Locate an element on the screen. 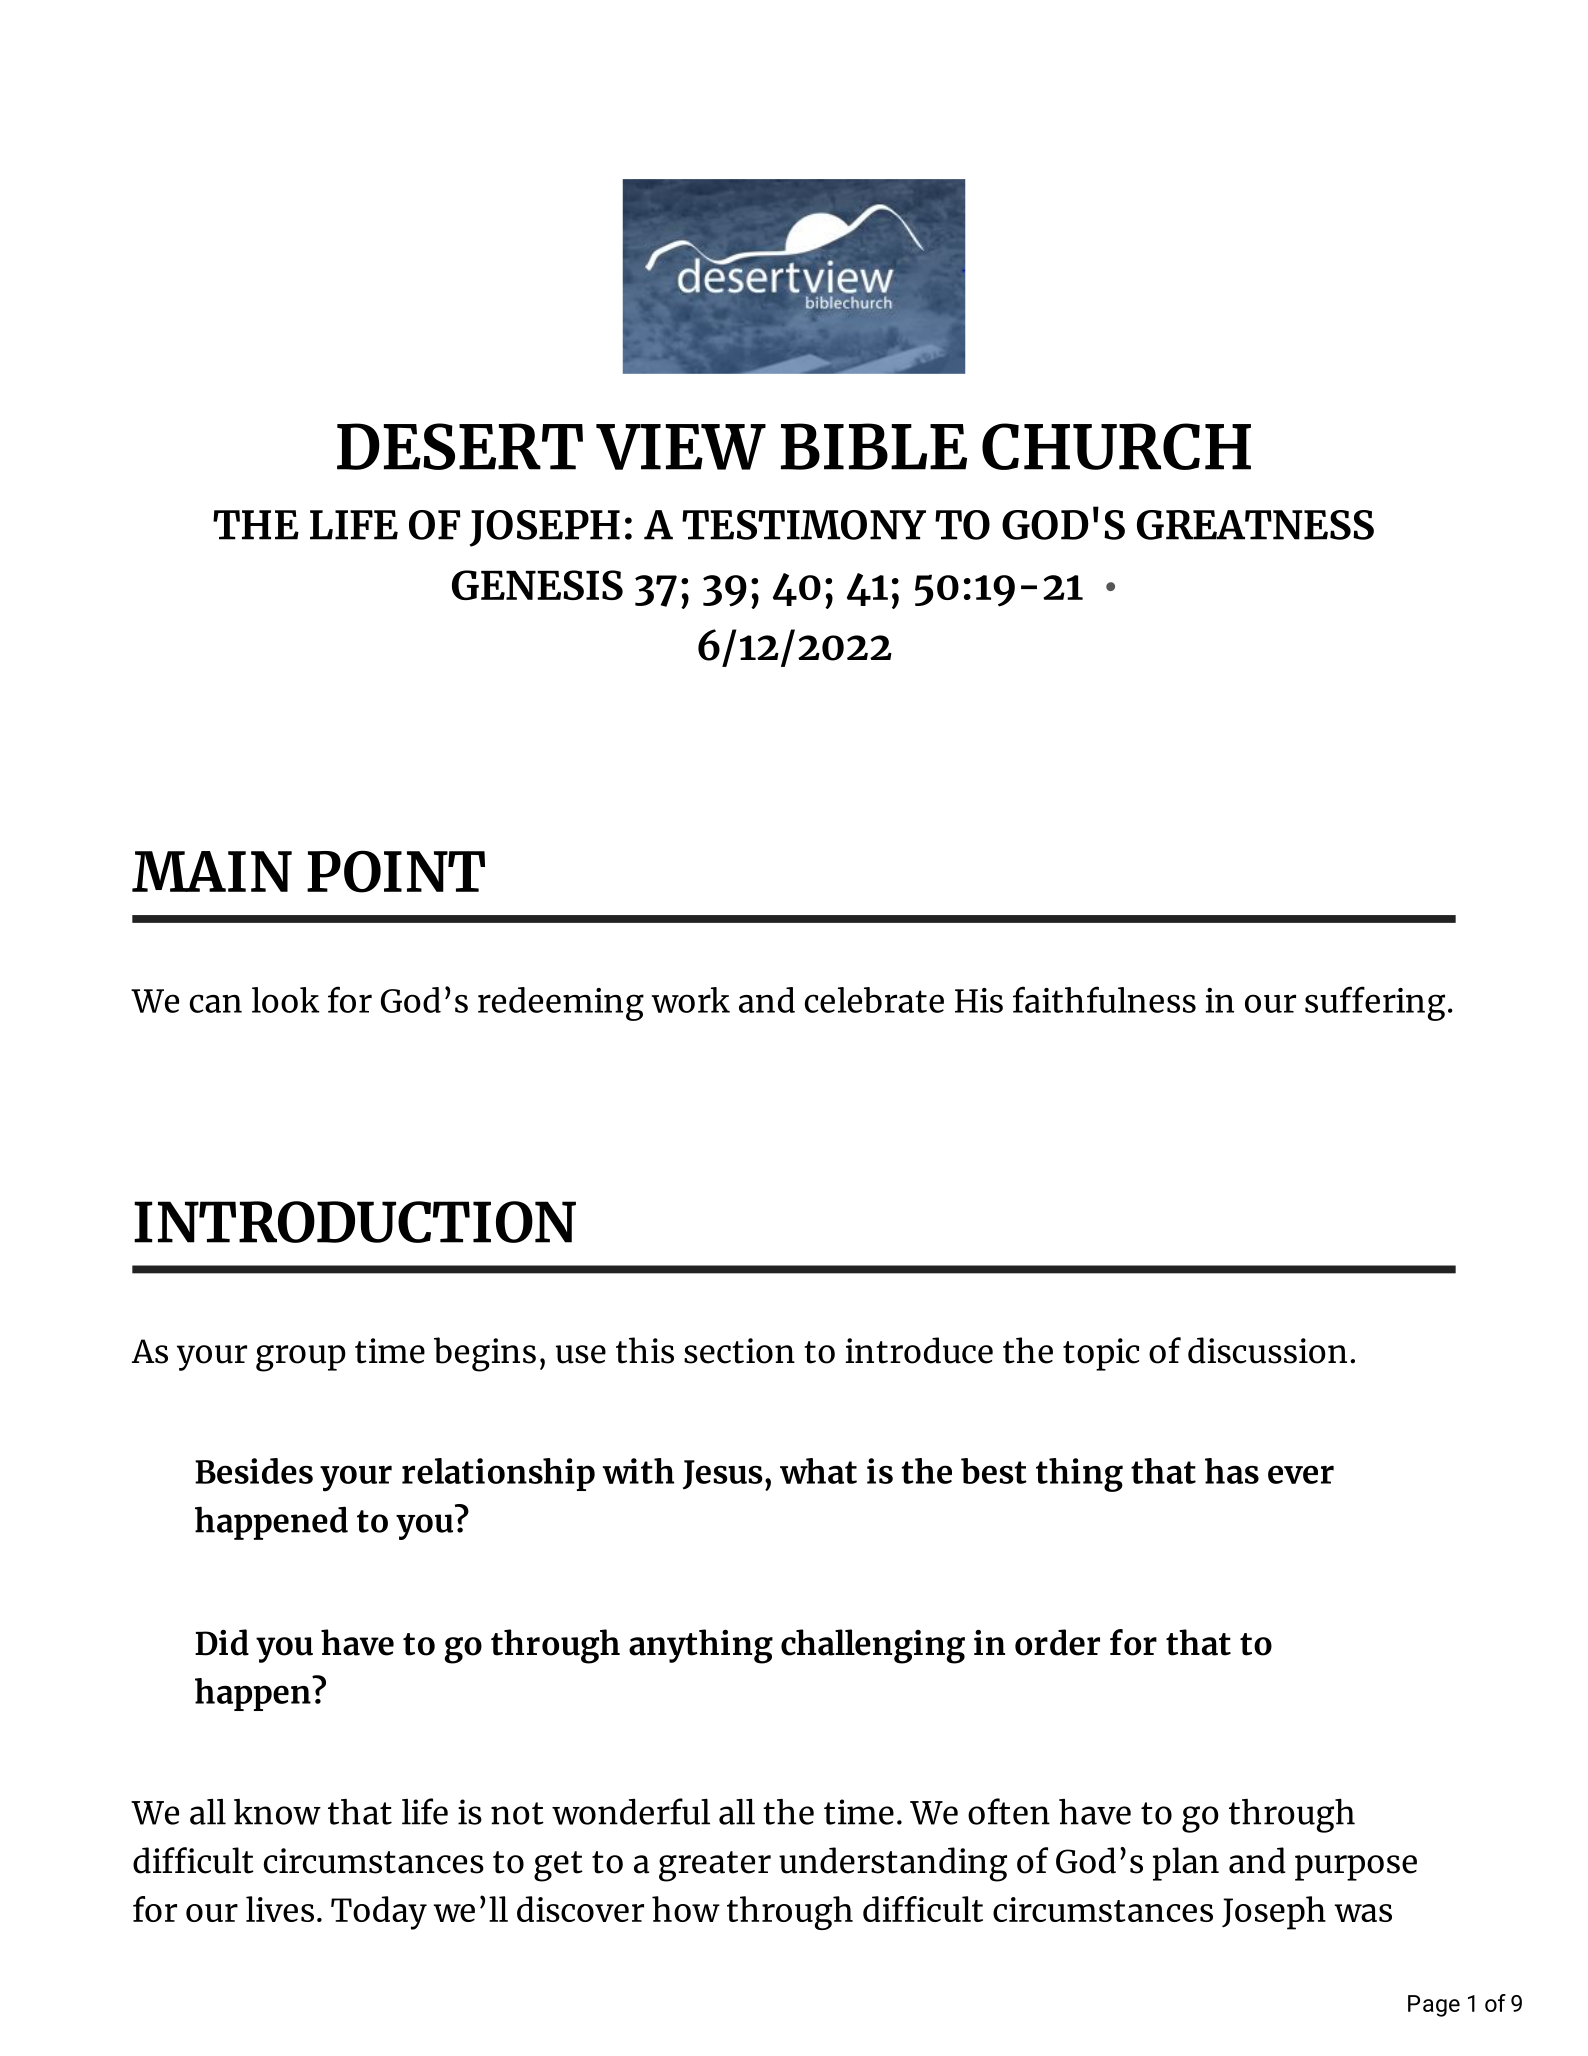 The width and height of the screenshot is (1588, 2056). DESERT is located at coordinates (460, 446).
